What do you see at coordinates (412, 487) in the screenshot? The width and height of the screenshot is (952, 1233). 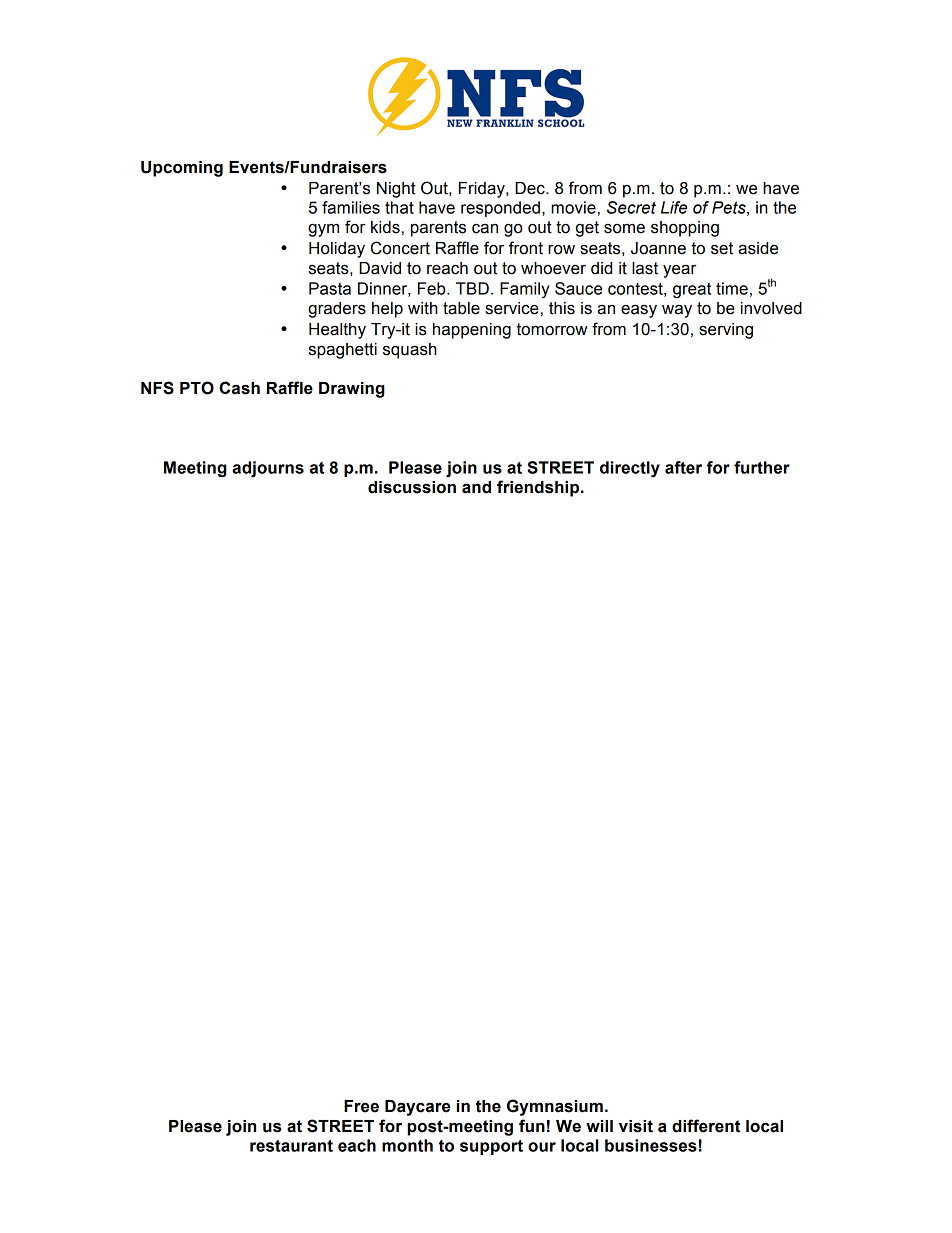 I see `discussion` at bounding box center [412, 487].
